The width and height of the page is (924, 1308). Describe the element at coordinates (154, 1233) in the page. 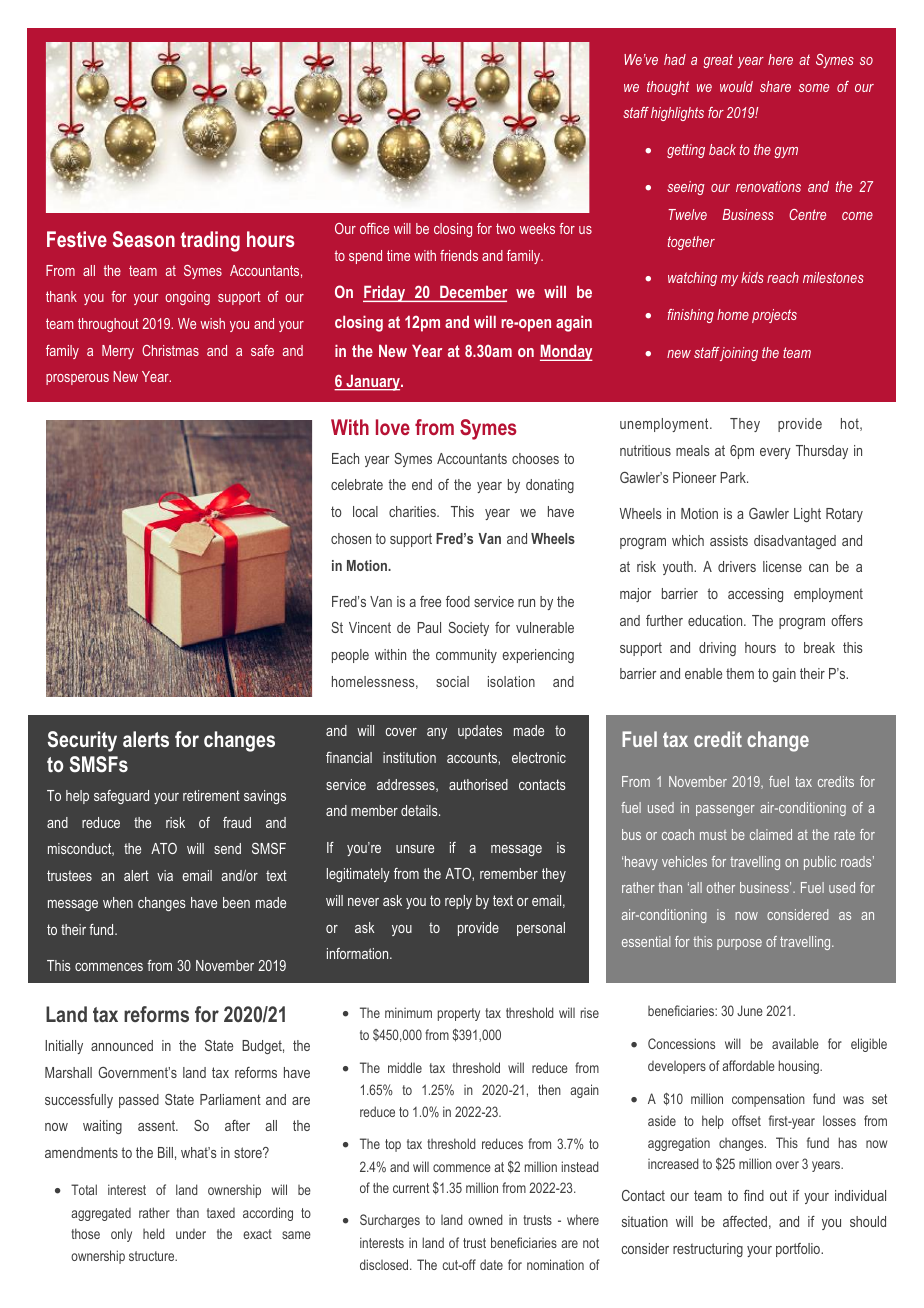

I see `held` at that location.
